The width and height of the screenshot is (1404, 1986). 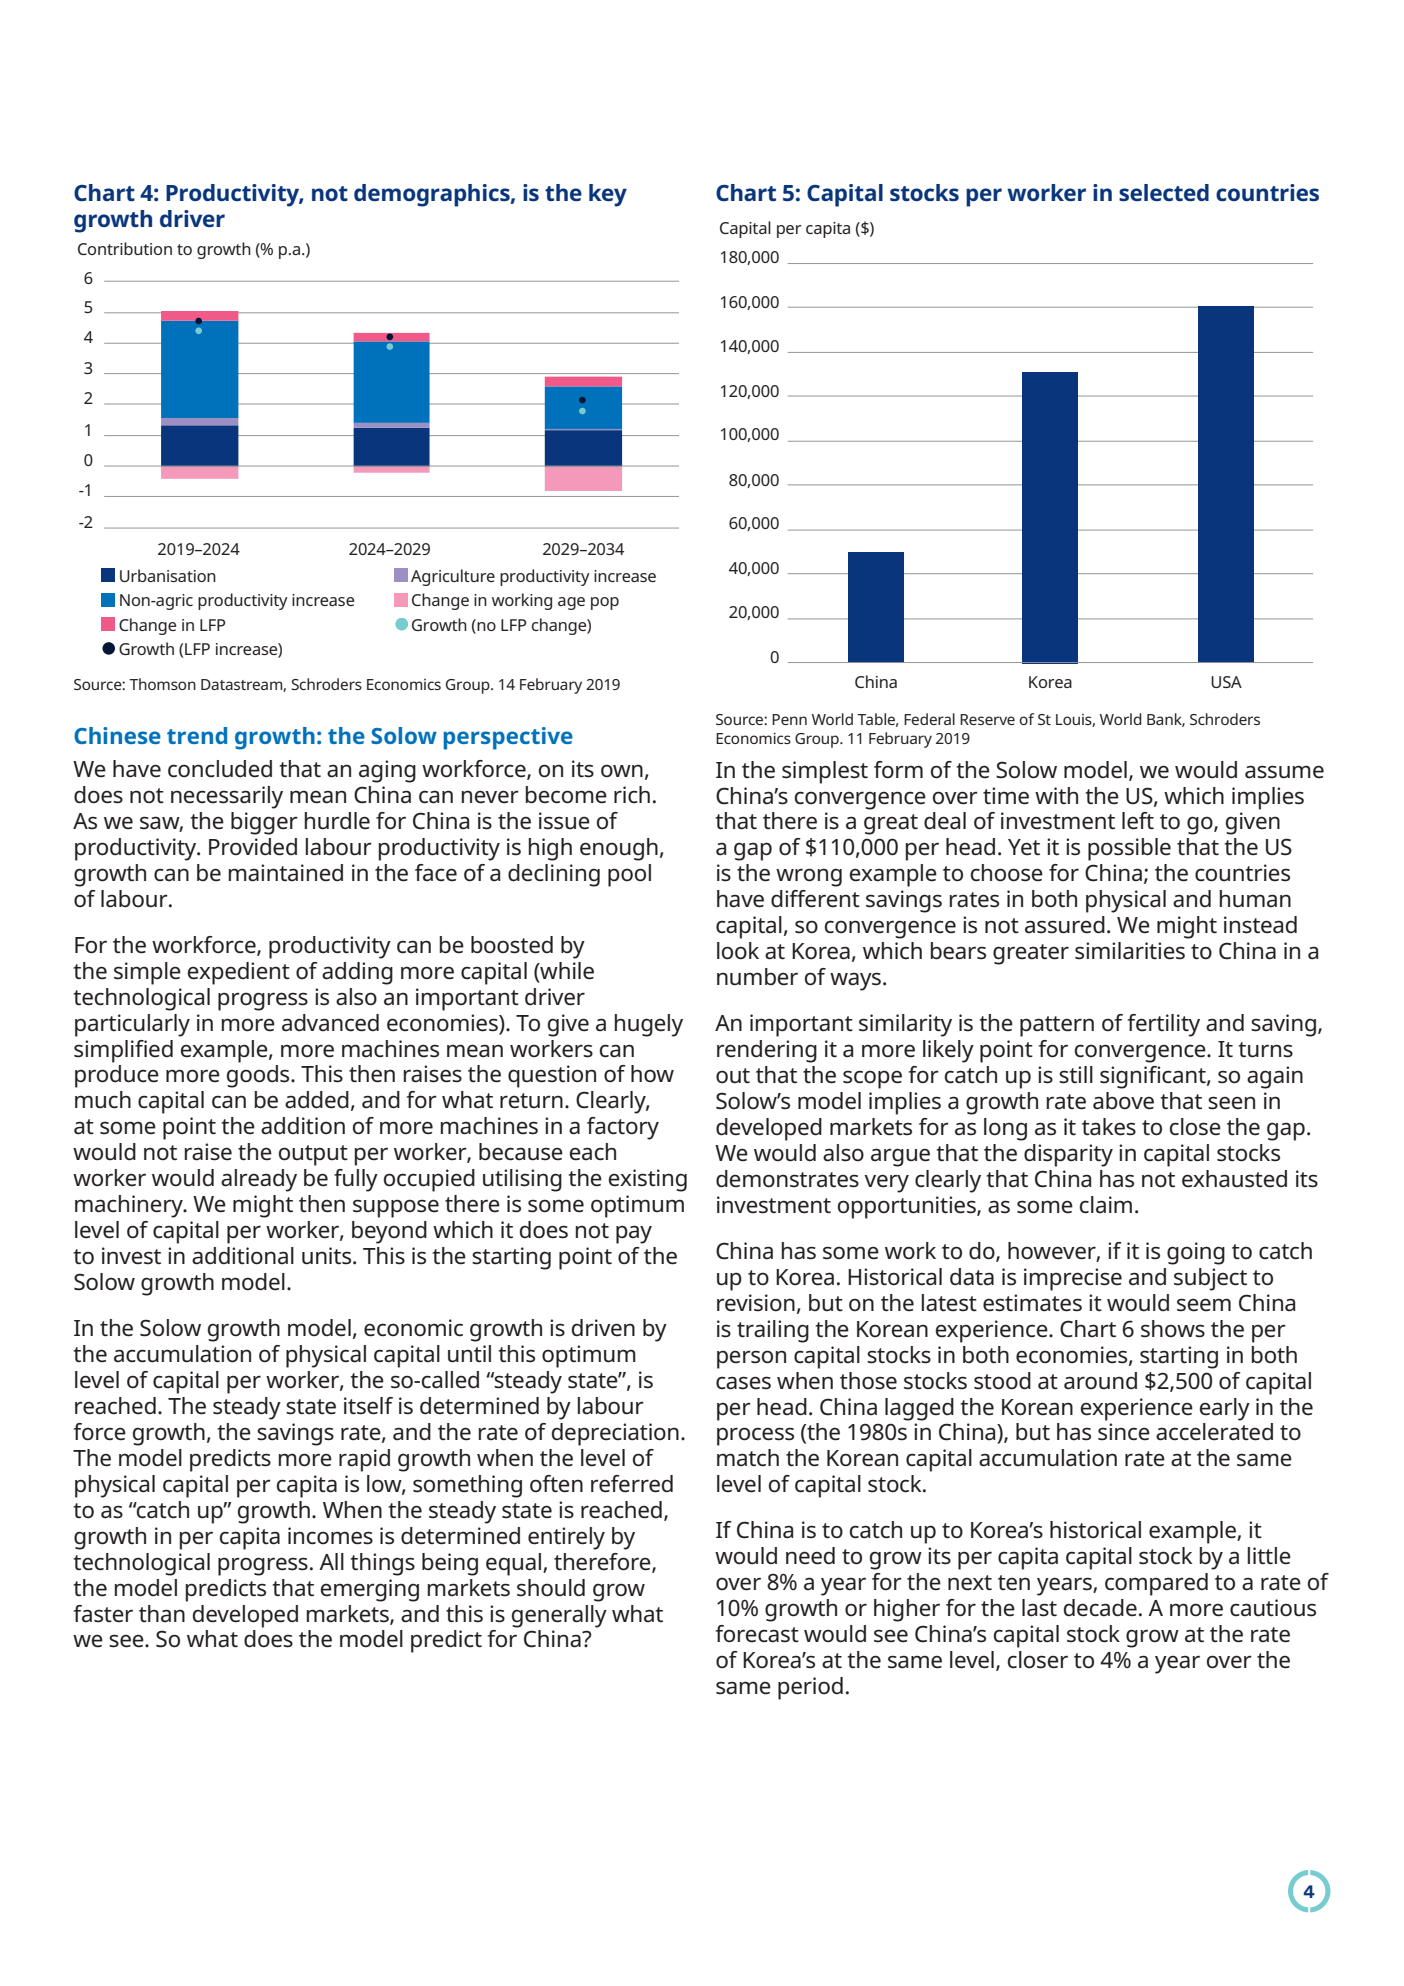 I want to click on than, so click(x=162, y=1614).
